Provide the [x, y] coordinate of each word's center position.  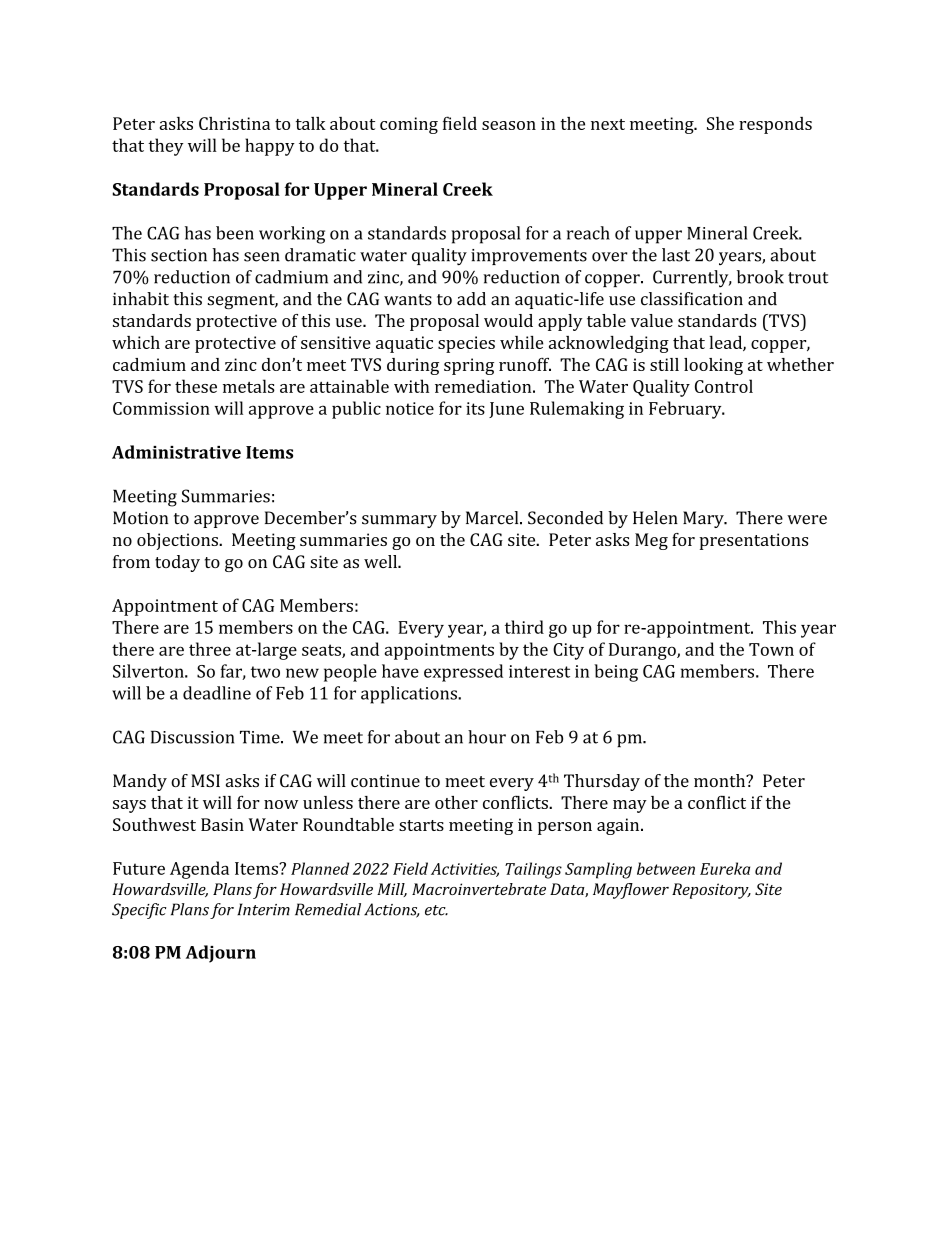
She [720, 123]
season [509, 125]
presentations [753, 541]
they [166, 147]
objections [178, 541]
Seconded [565, 518]
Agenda [199, 870]
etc [436, 910]
